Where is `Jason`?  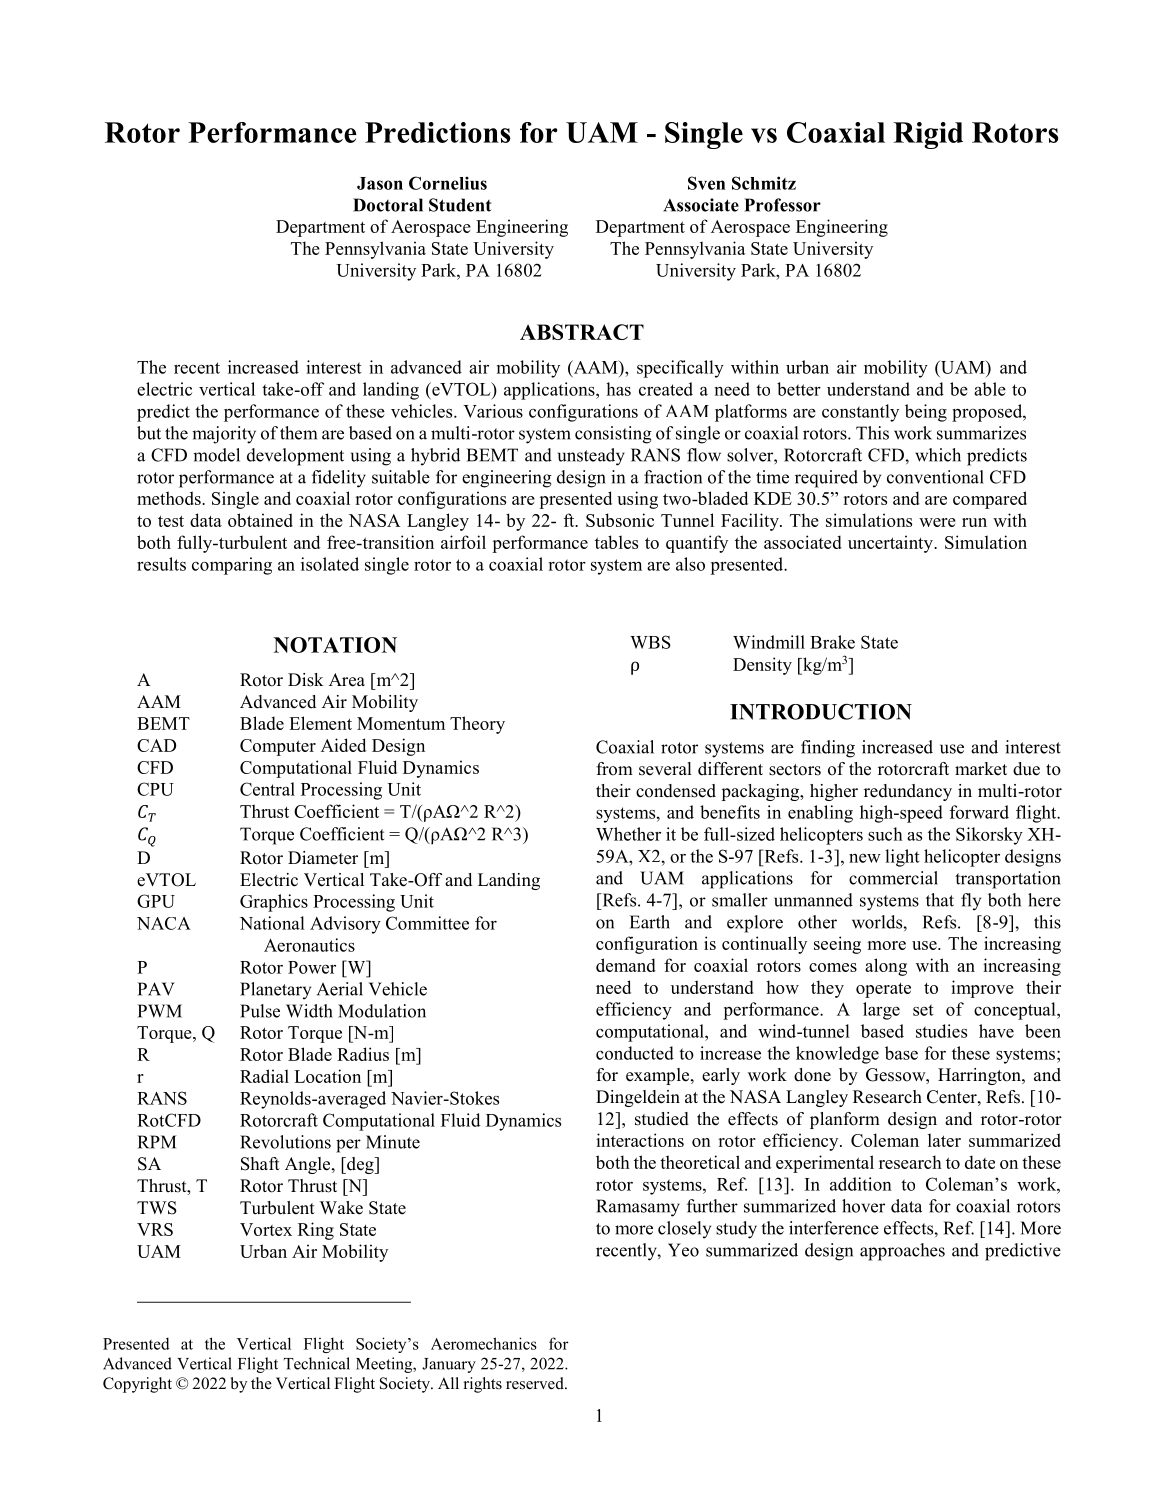 Jason is located at coordinates (380, 183).
